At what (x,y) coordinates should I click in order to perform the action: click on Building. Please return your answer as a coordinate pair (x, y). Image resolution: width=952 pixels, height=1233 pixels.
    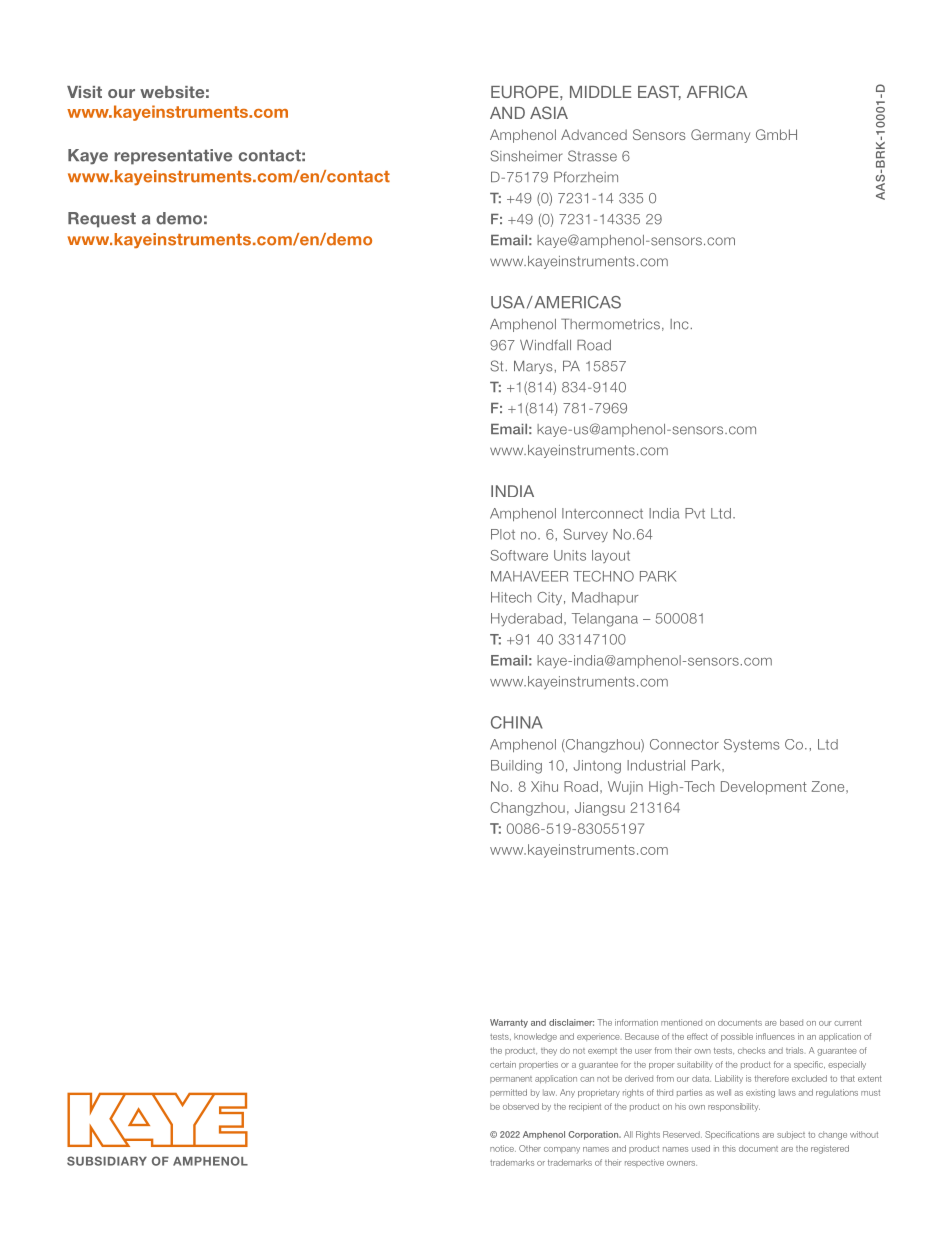
    Looking at the image, I should click on (516, 767).
